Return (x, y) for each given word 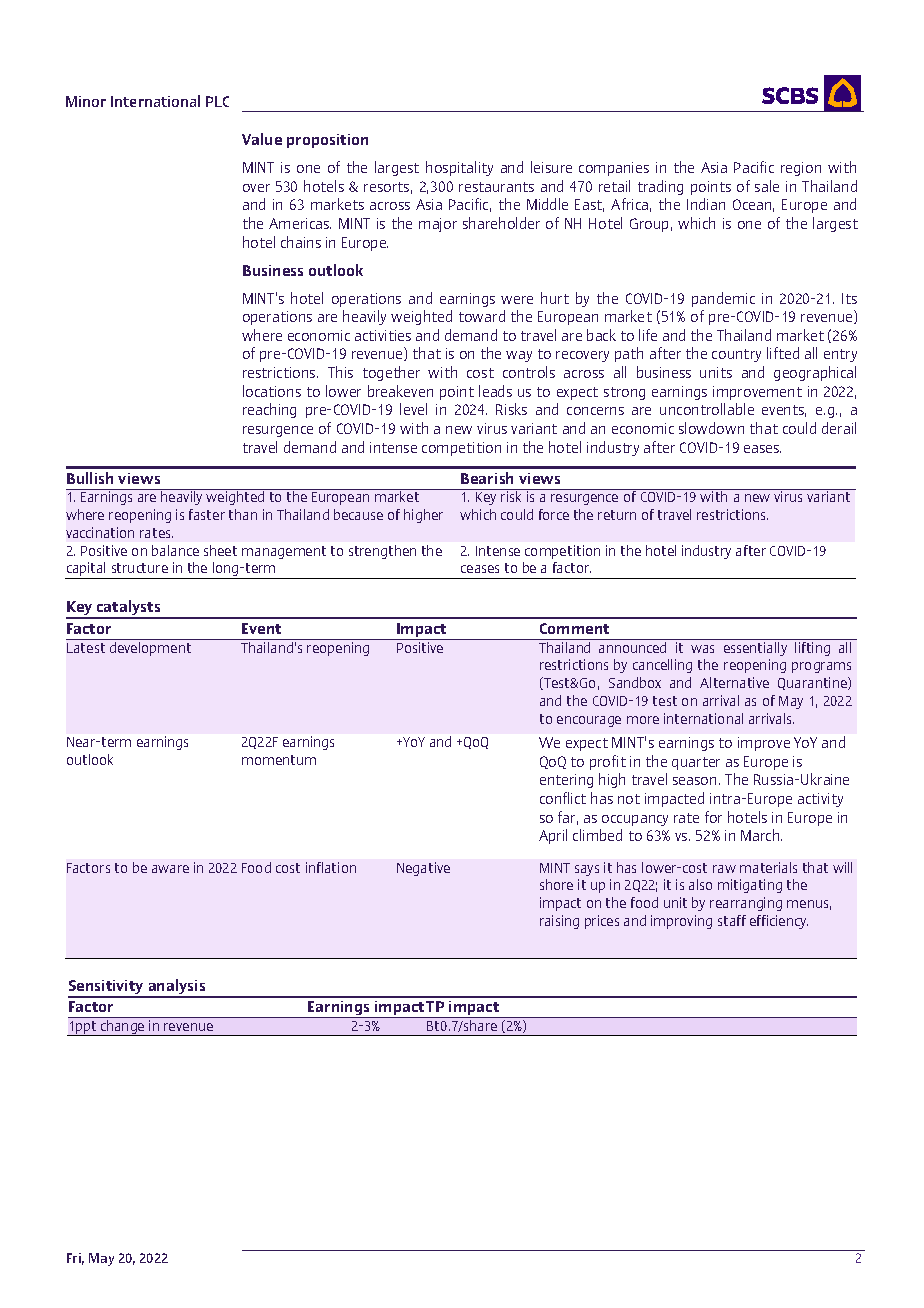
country (736, 355)
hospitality (459, 168)
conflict (563, 798)
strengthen (382, 552)
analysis (177, 988)
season (694, 781)
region (801, 169)
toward (482, 316)
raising (559, 922)
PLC (217, 101)
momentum (279, 760)
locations (272, 391)
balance (175, 550)
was (702, 649)
